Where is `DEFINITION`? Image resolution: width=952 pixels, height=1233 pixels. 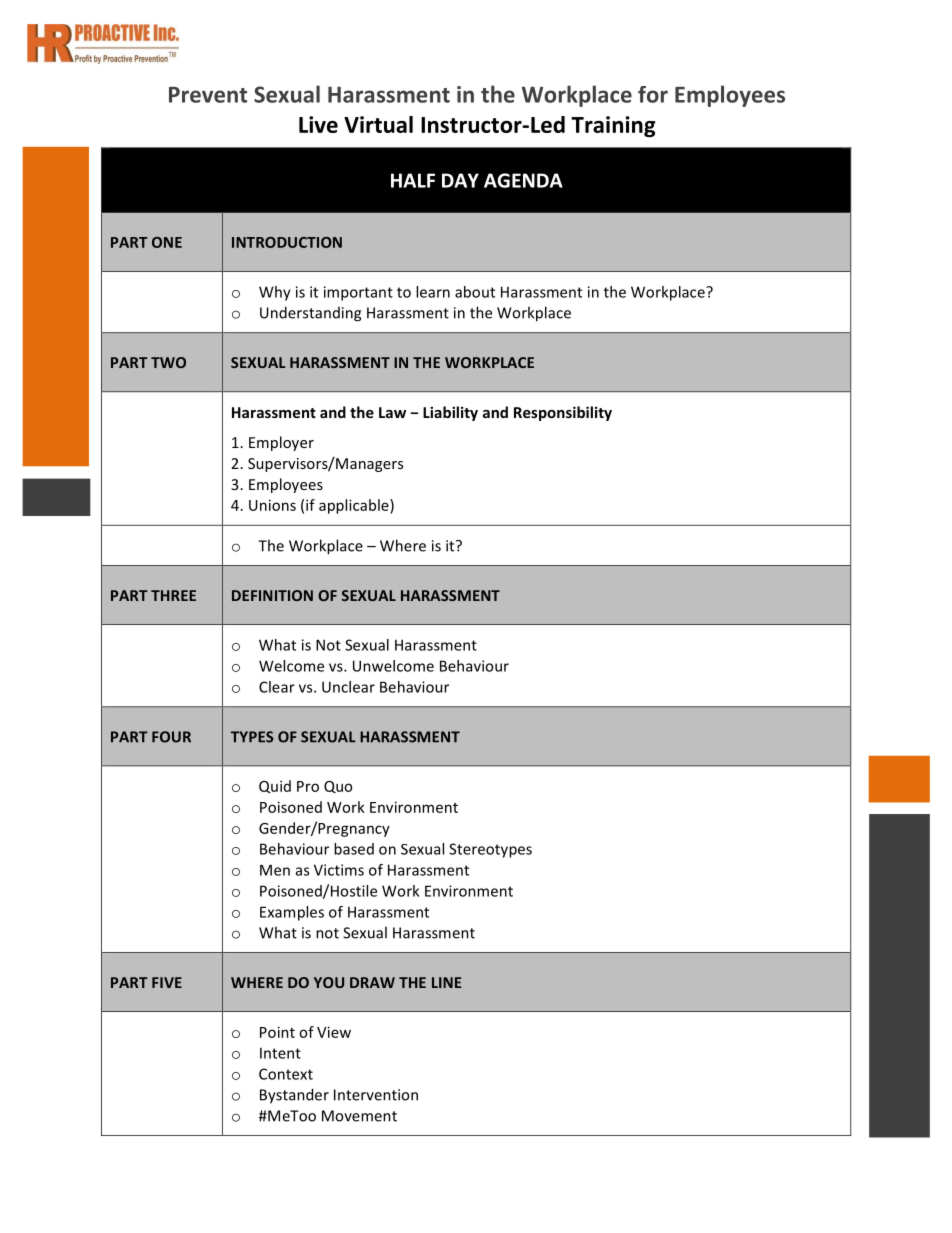 DEFINITION is located at coordinates (272, 595).
